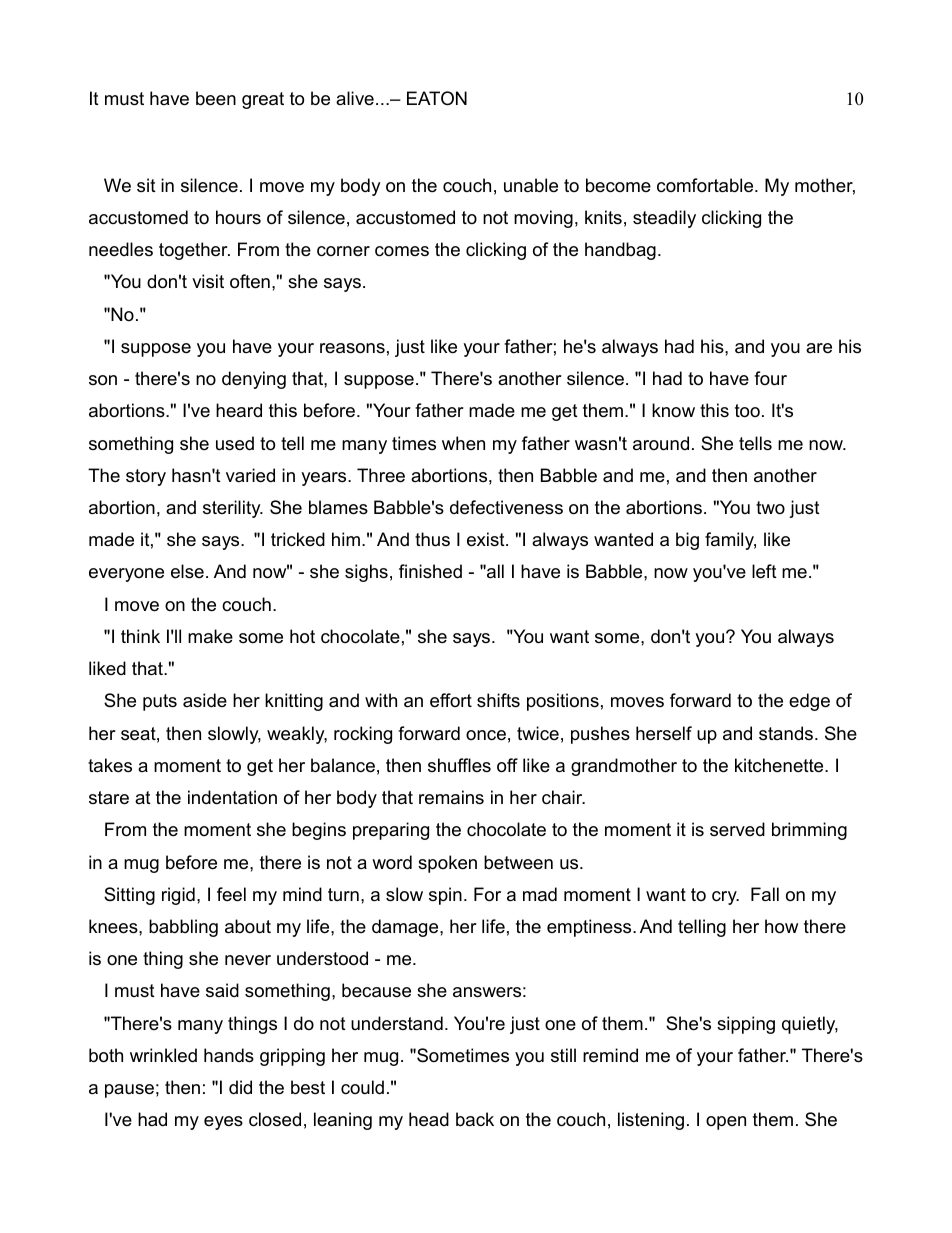 Image resolution: width=952 pixels, height=1233 pixels. I want to click on finished, so click(430, 571).
